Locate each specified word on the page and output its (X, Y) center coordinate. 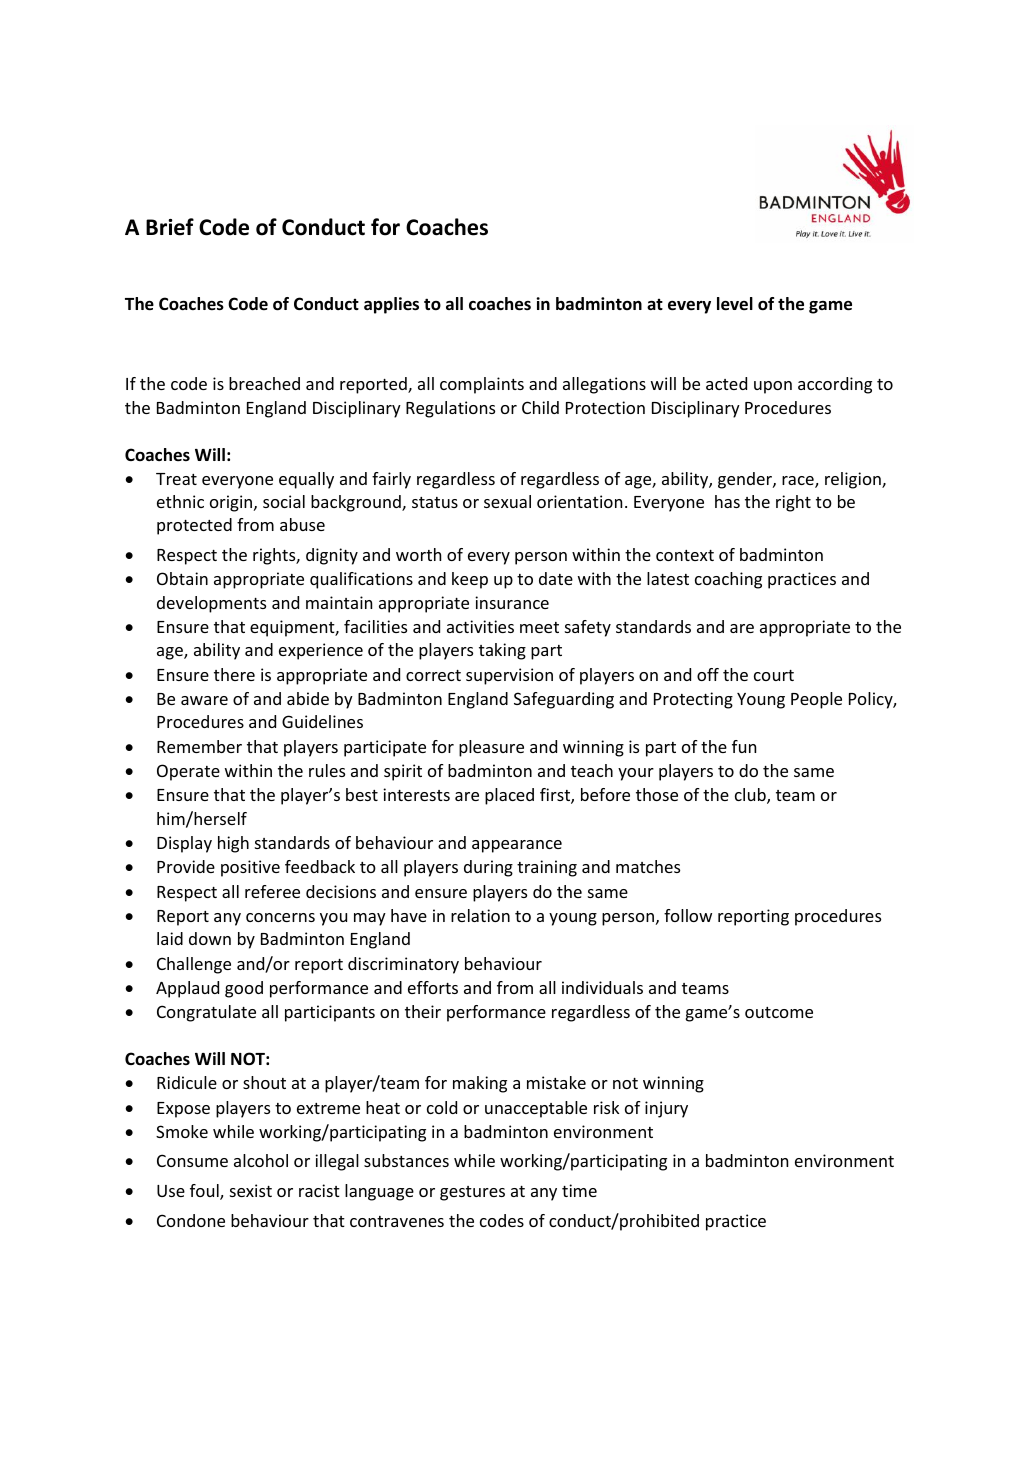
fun (744, 746)
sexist (251, 1190)
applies (391, 305)
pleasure (491, 748)
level (735, 304)
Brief (170, 227)
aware (204, 700)
